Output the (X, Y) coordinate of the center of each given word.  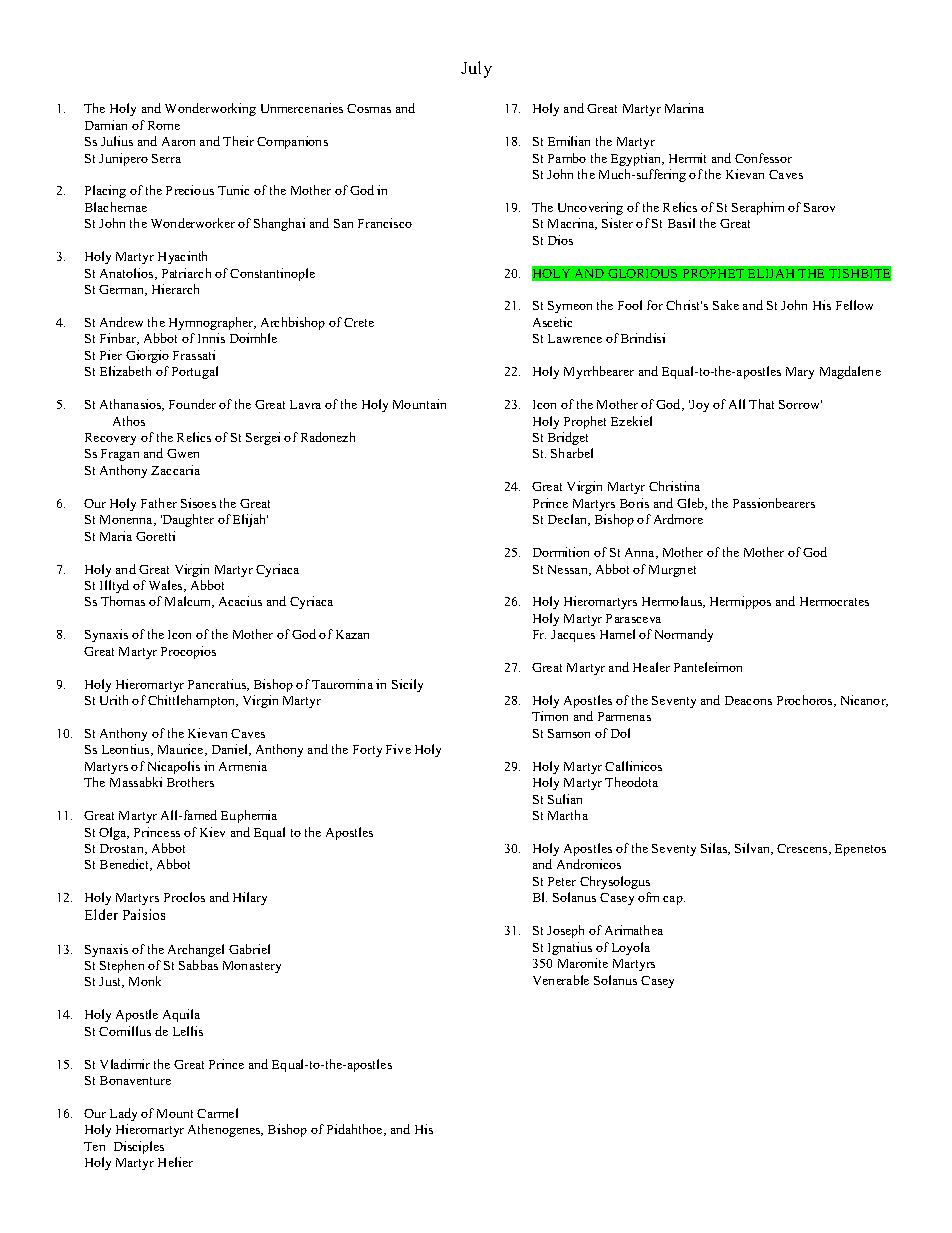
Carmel (217, 1113)
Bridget (568, 438)
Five (398, 749)
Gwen (183, 453)
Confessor (763, 158)
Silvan (753, 849)
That (761, 404)
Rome (164, 125)
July (476, 69)
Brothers (190, 782)
